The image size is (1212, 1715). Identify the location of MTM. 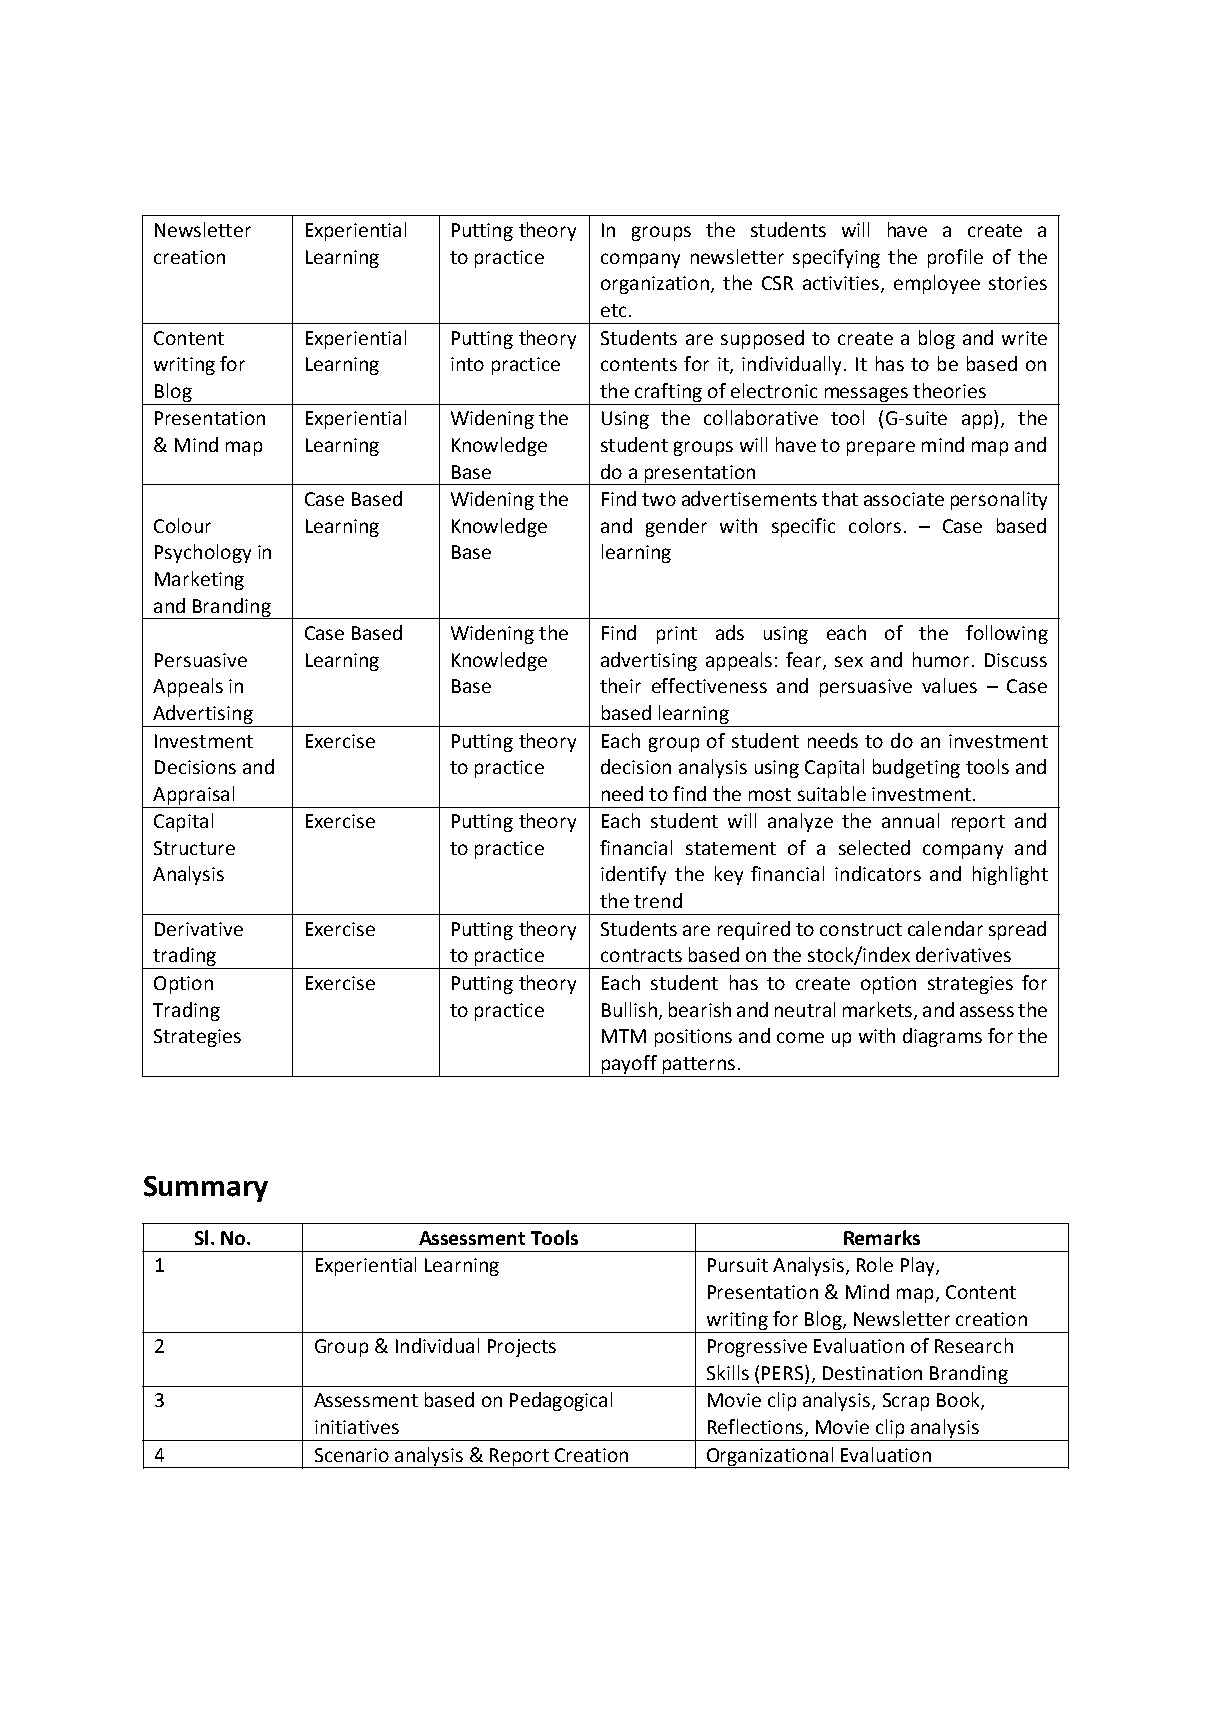
(624, 1036).
